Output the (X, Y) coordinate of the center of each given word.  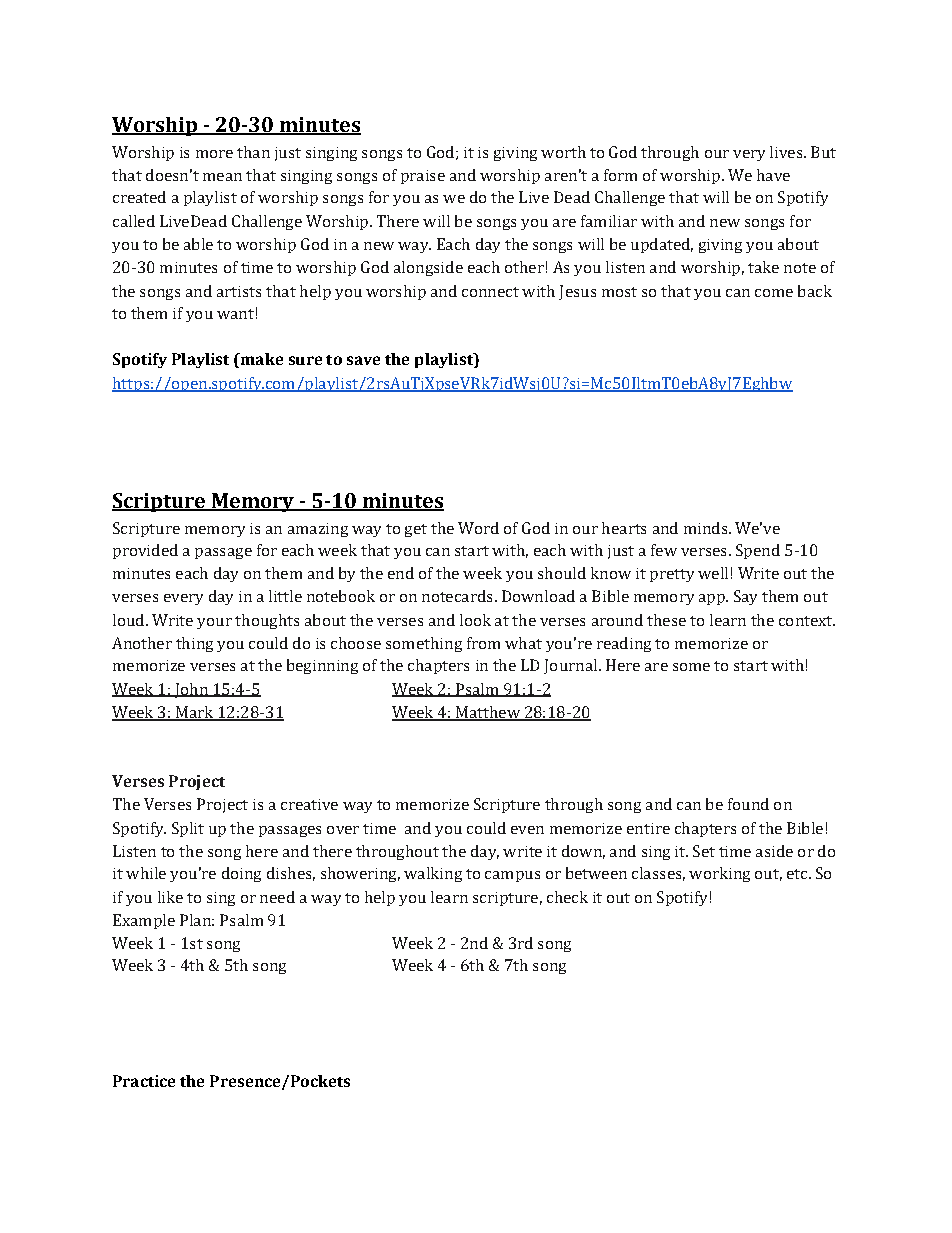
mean (222, 177)
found (748, 804)
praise (423, 177)
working (719, 874)
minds (707, 528)
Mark (194, 713)
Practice (144, 1081)
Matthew (487, 713)
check (567, 897)
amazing (318, 530)
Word (478, 528)
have (773, 175)
